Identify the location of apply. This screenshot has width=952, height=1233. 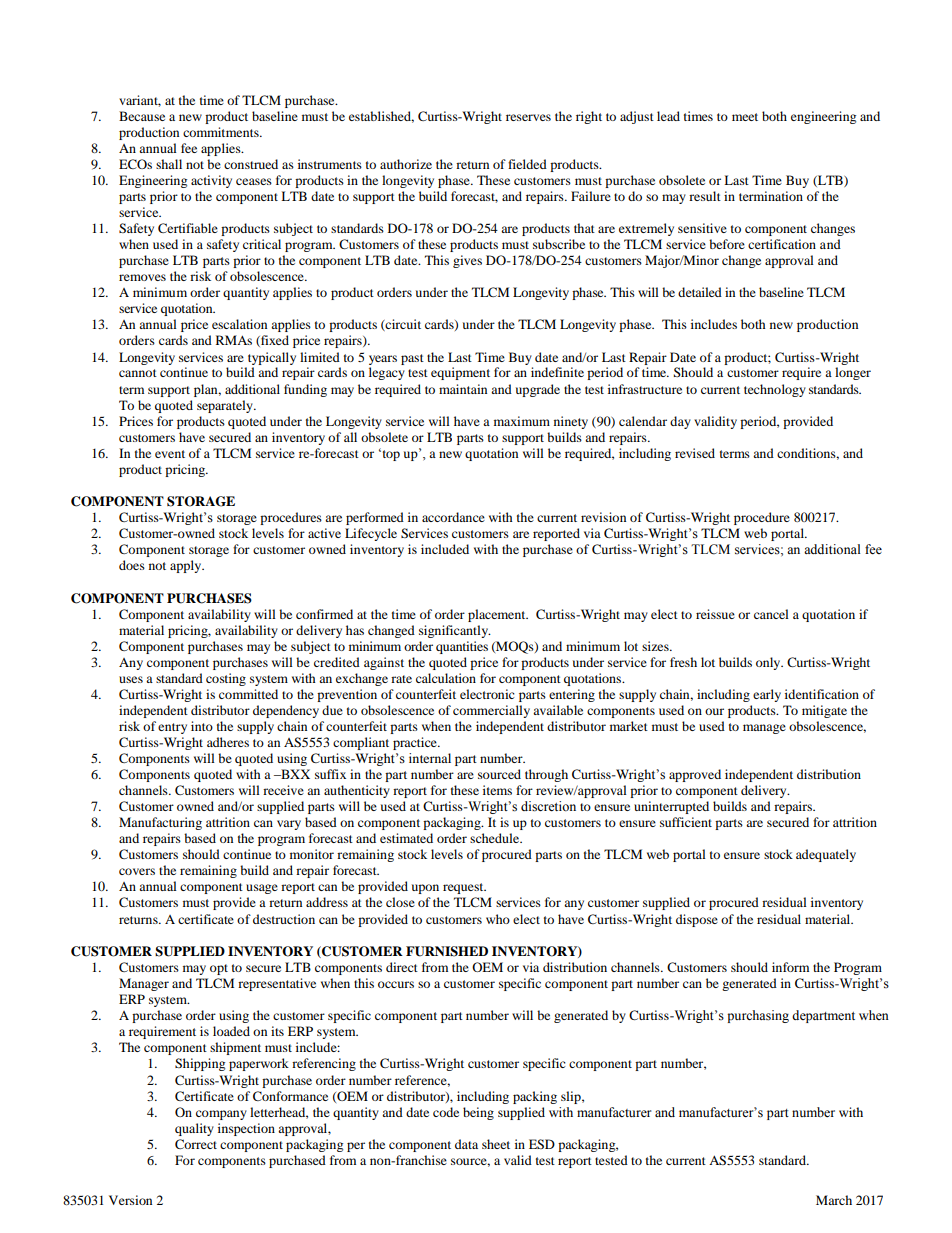
(187, 566).
